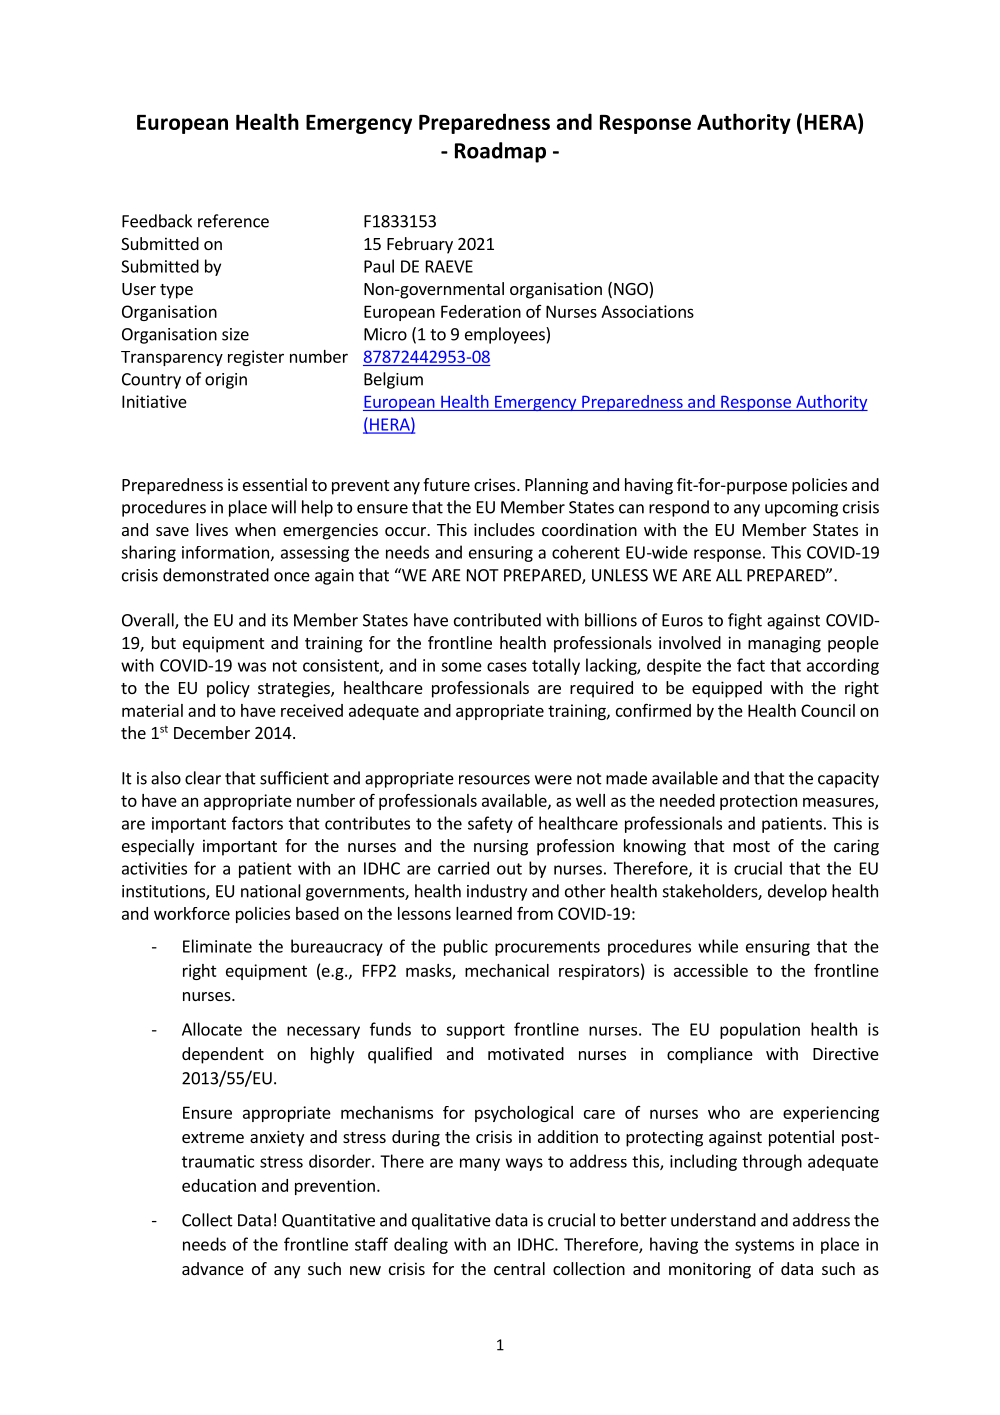 Image resolution: width=1000 pixels, height=1415 pixels. I want to click on central, so click(519, 1268).
